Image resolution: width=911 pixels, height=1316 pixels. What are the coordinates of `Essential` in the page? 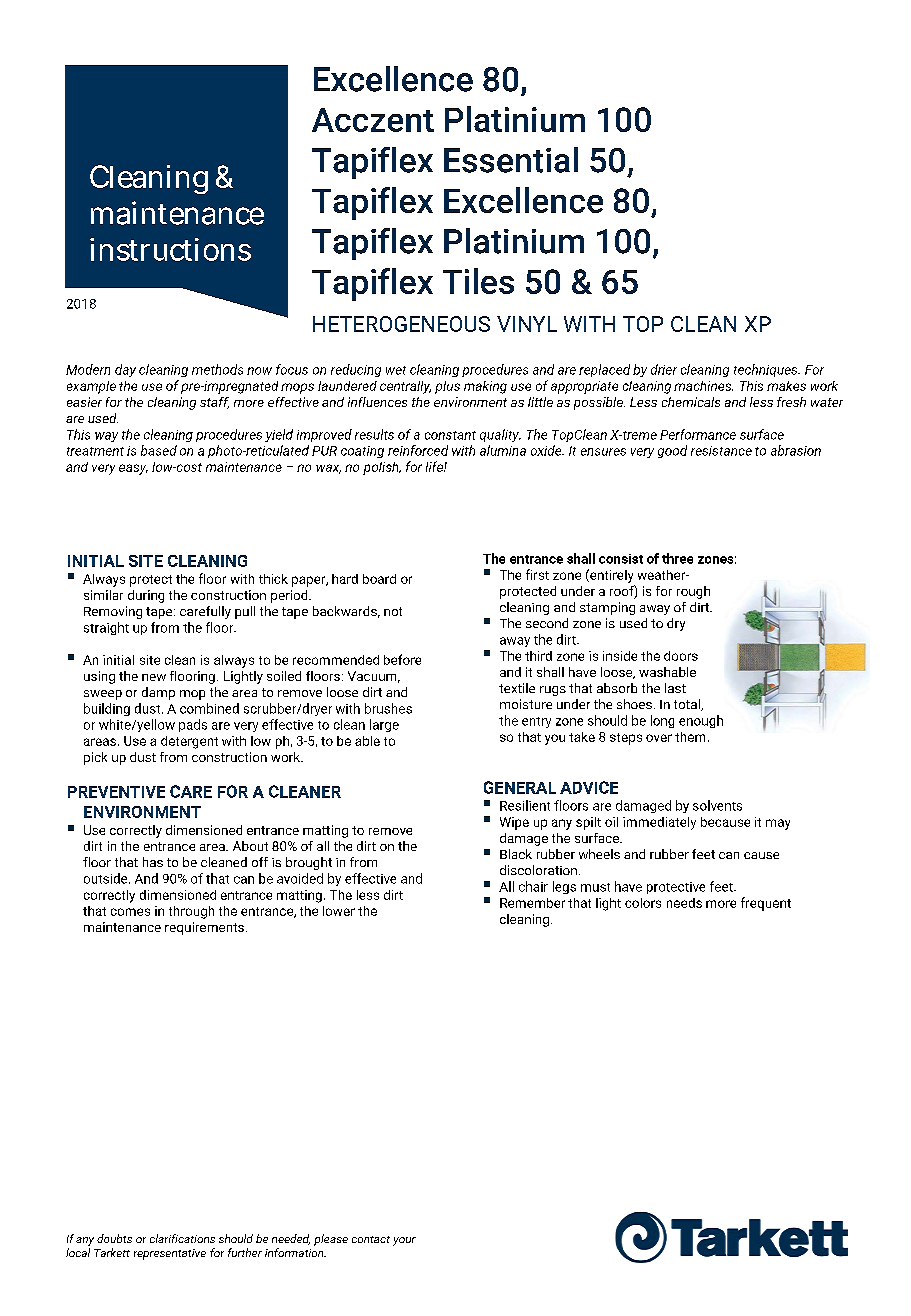 It's located at (511, 160).
